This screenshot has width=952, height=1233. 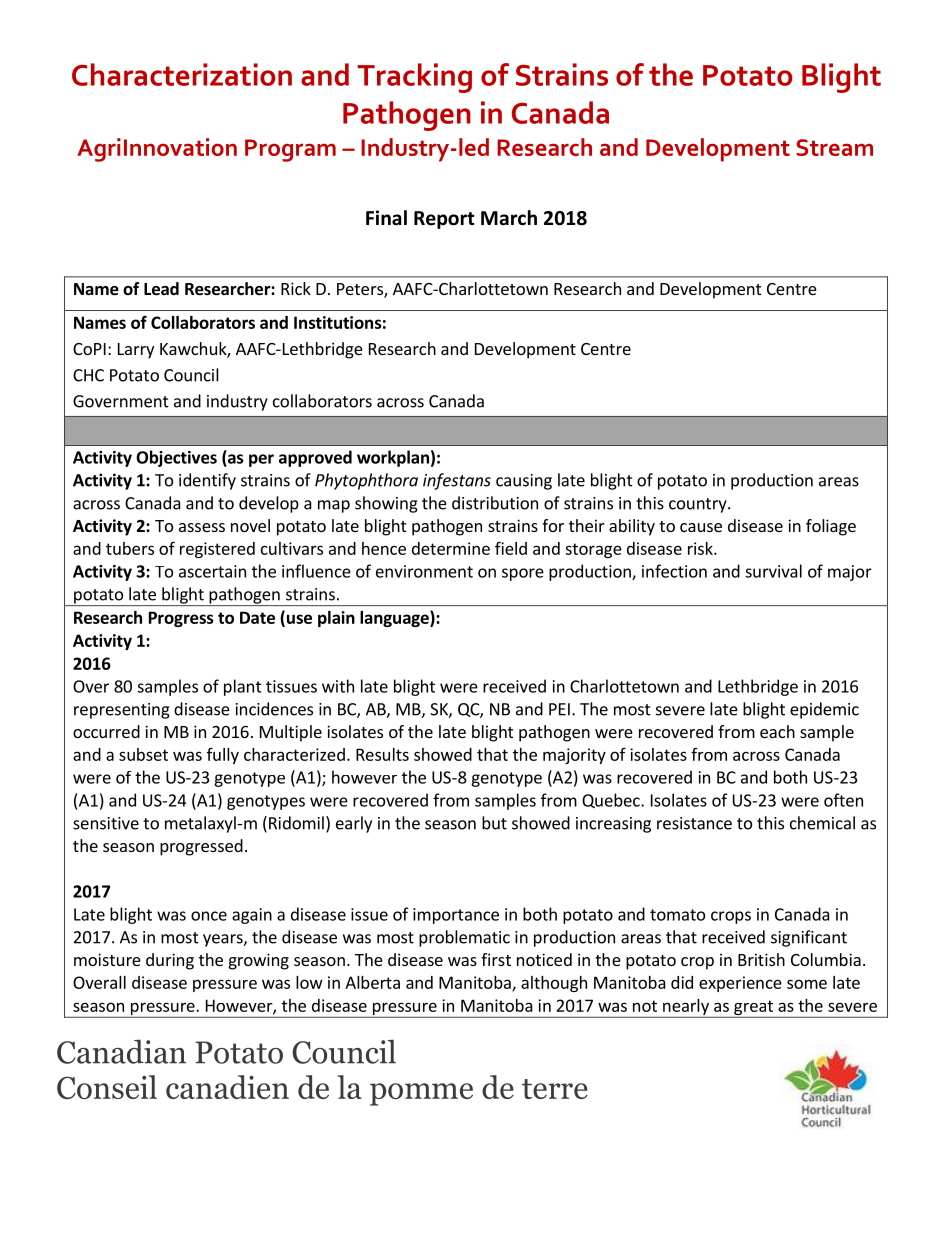 What do you see at coordinates (699, 505) in the screenshot?
I see `country` at bounding box center [699, 505].
